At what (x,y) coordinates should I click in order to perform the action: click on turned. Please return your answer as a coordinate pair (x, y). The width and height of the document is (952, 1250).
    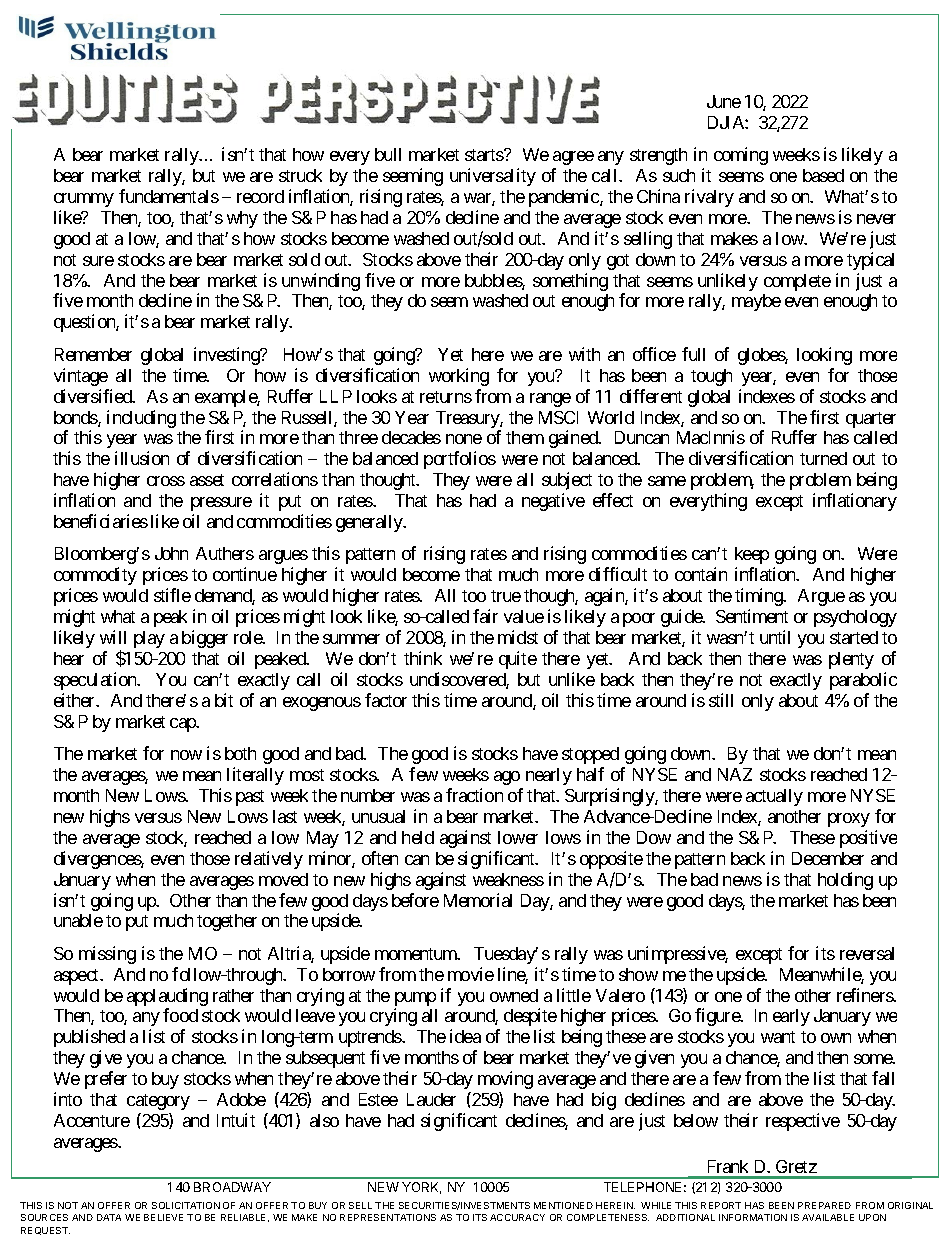
    Looking at the image, I should click on (823, 458).
